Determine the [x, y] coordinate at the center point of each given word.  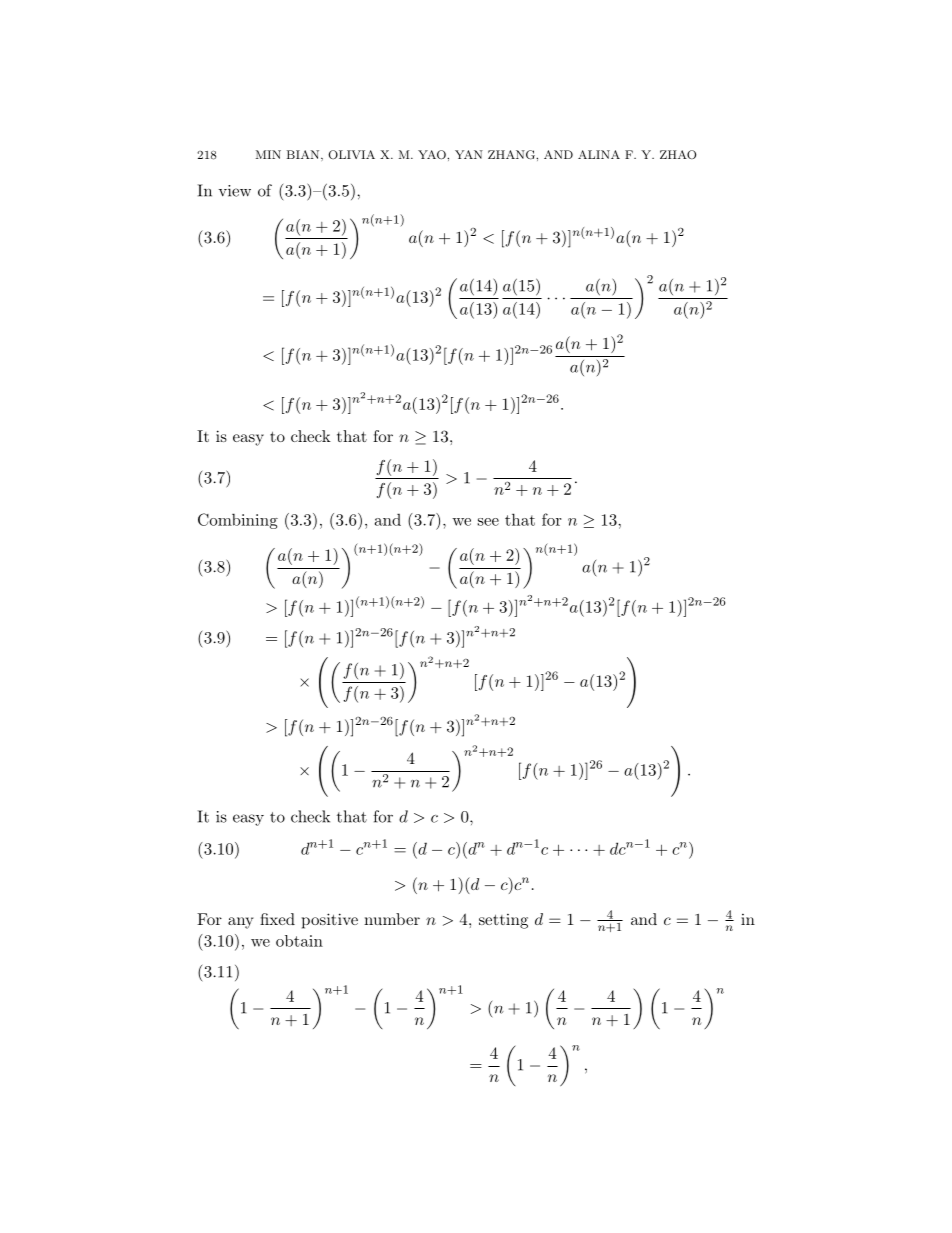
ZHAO [678, 154]
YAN [469, 154]
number [392, 919]
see [488, 522]
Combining [238, 521]
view [234, 191]
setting [503, 921]
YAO [433, 155]
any [240, 923]
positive [330, 921]
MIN [268, 154]
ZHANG [512, 155]
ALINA [599, 154]
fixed [277, 919]
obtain [299, 941]
